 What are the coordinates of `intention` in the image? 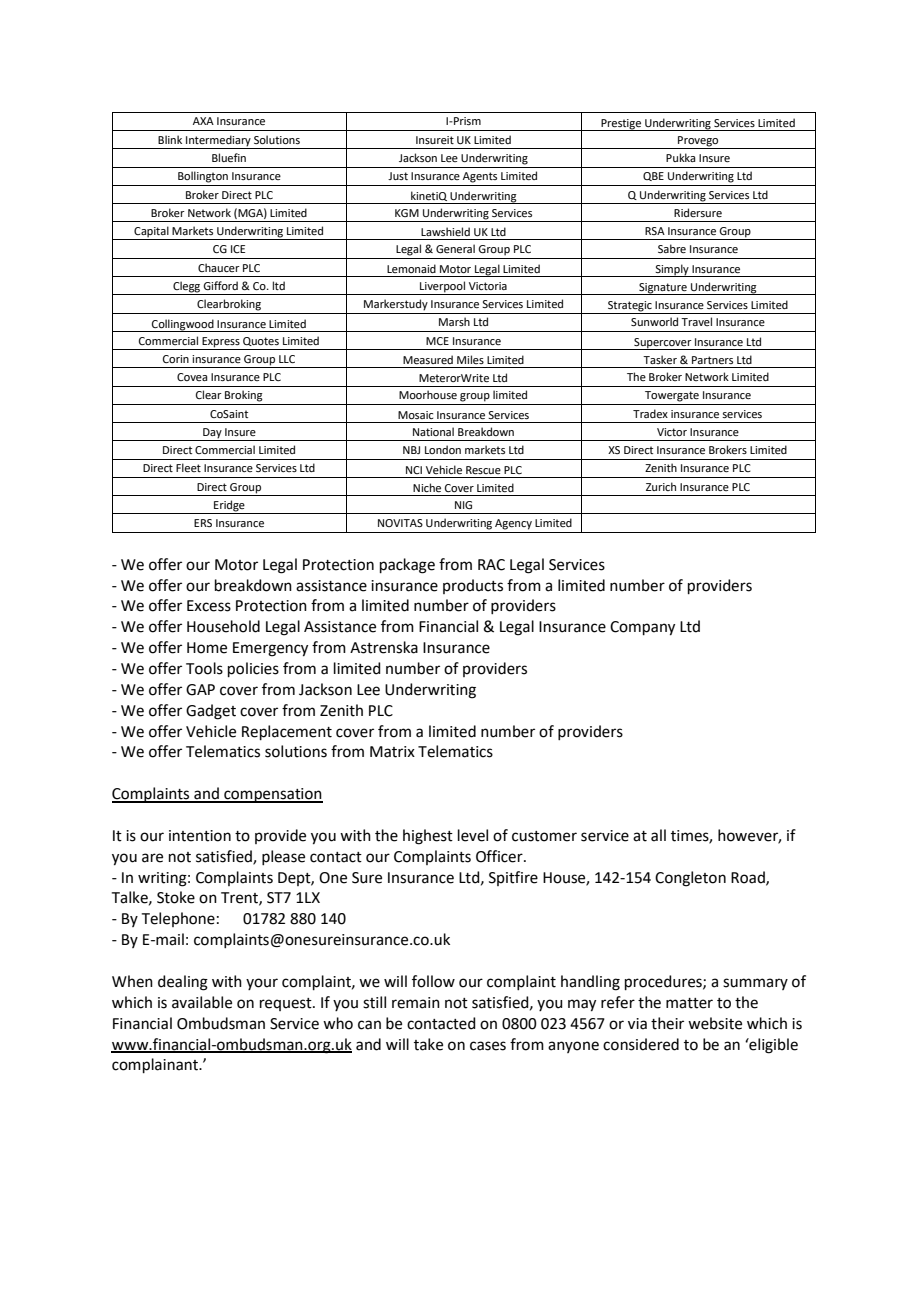 It's located at (200, 836).
